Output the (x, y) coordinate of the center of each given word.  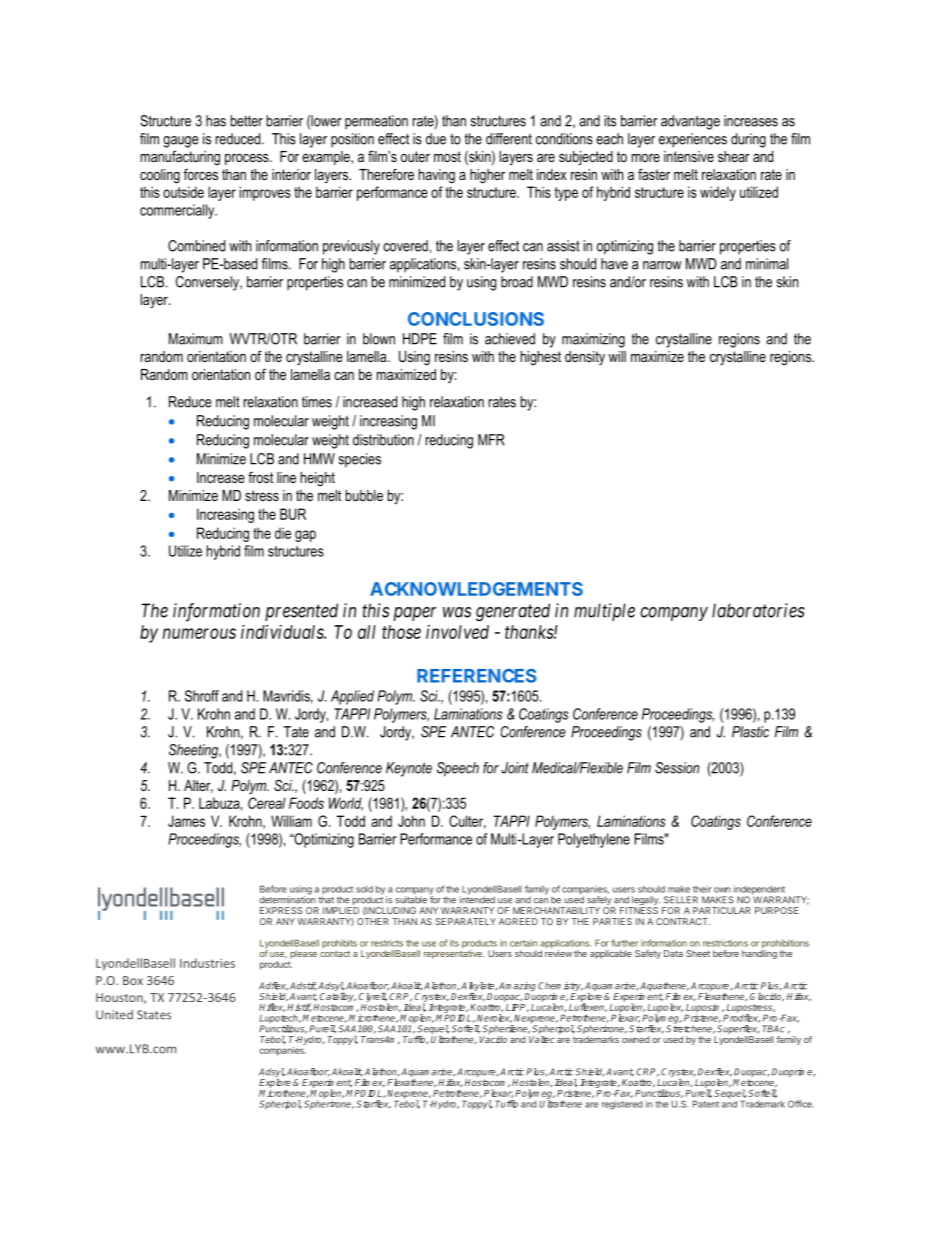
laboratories (758, 610)
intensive (689, 156)
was (457, 612)
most (447, 156)
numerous (199, 633)
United (114, 1015)
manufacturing (180, 158)
